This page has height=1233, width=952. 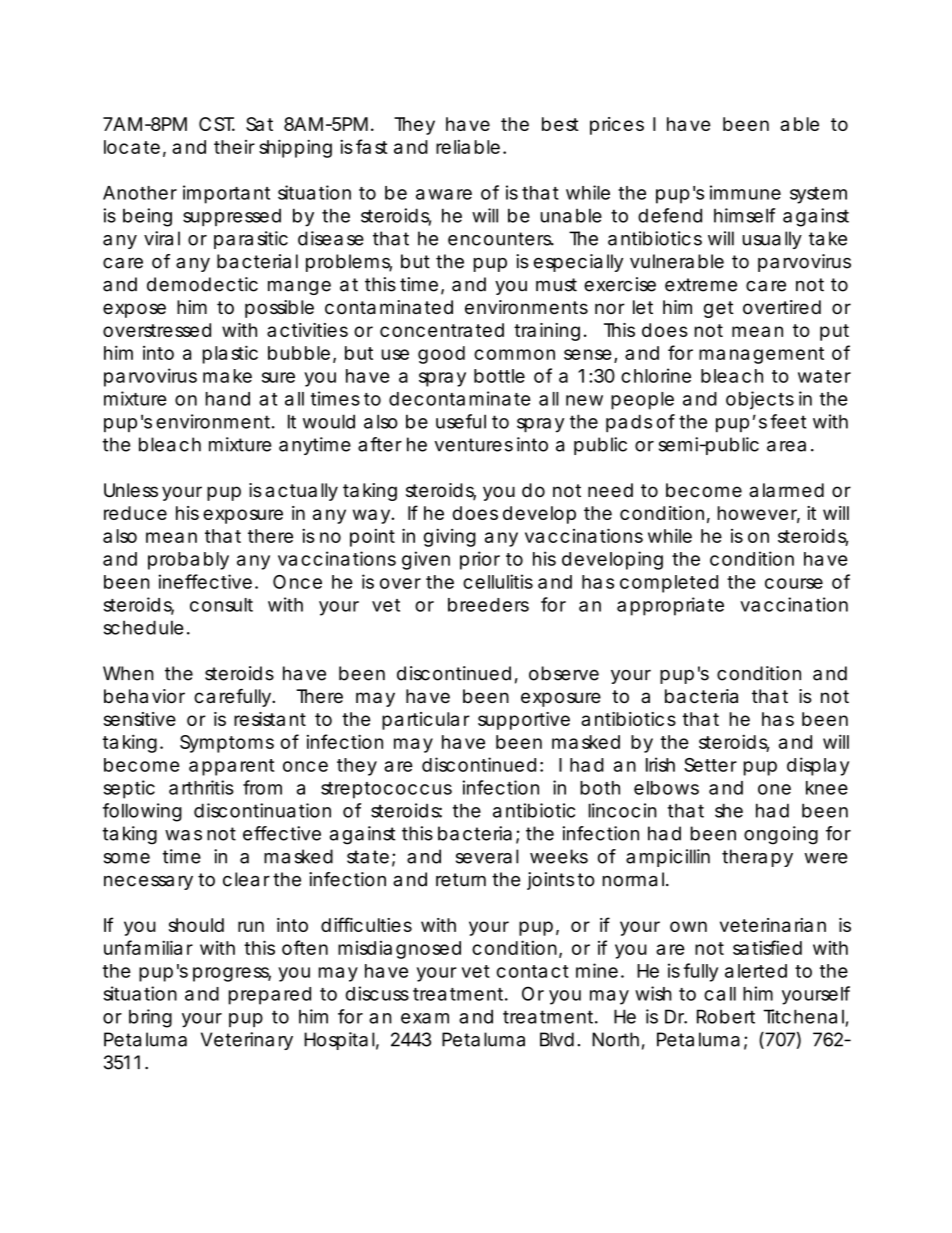 I want to click on exam, so click(x=425, y=1018).
